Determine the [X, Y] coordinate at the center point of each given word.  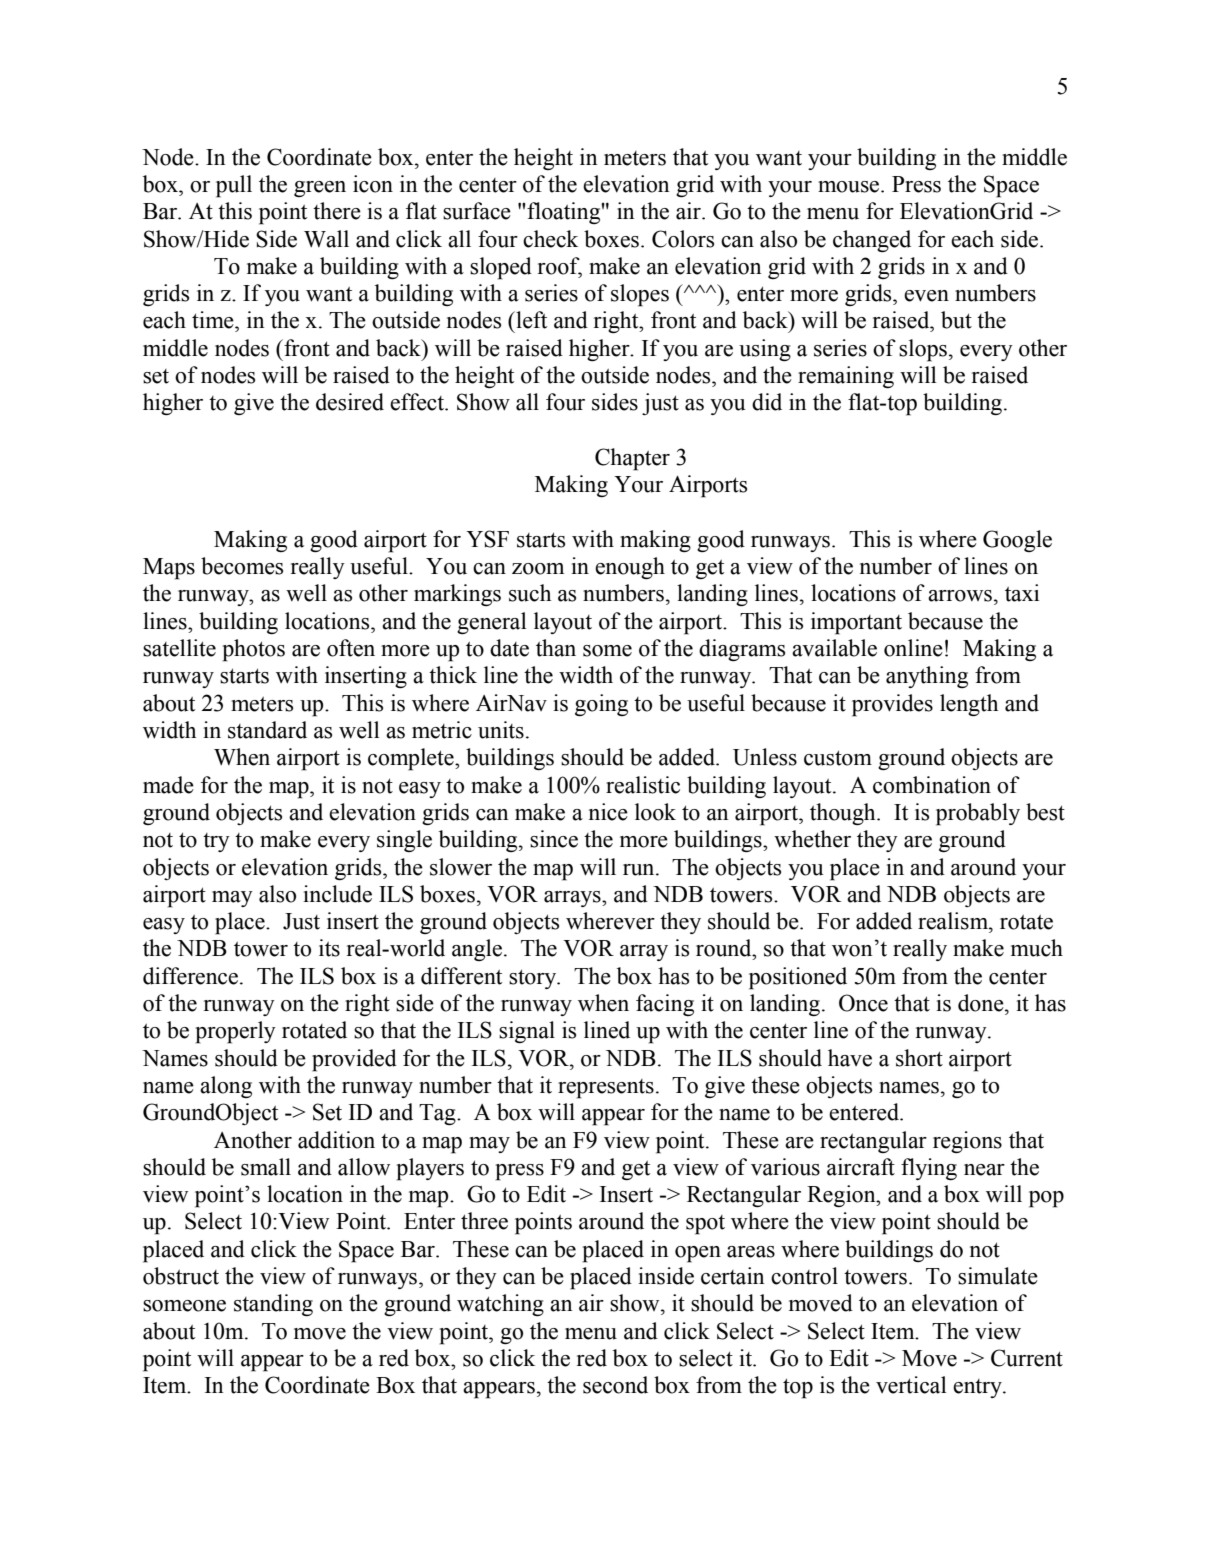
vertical [911, 1385]
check [550, 239]
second [615, 1385]
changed [872, 241]
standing [273, 1305]
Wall [326, 239]
